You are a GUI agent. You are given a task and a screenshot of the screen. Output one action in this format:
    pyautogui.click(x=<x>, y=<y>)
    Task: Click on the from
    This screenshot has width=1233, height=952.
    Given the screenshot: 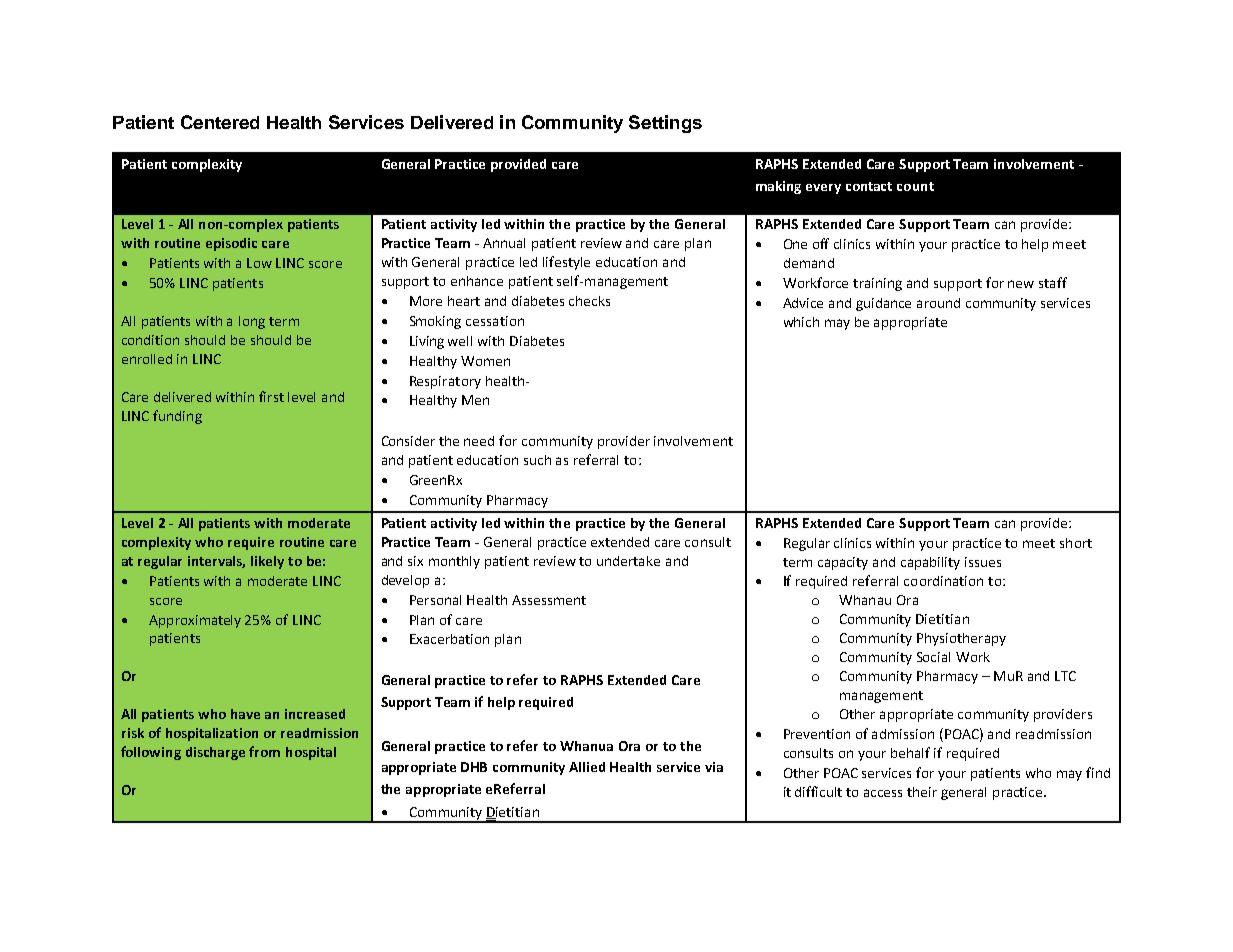 What is the action you would take?
    pyautogui.click(x=264, y=751)
